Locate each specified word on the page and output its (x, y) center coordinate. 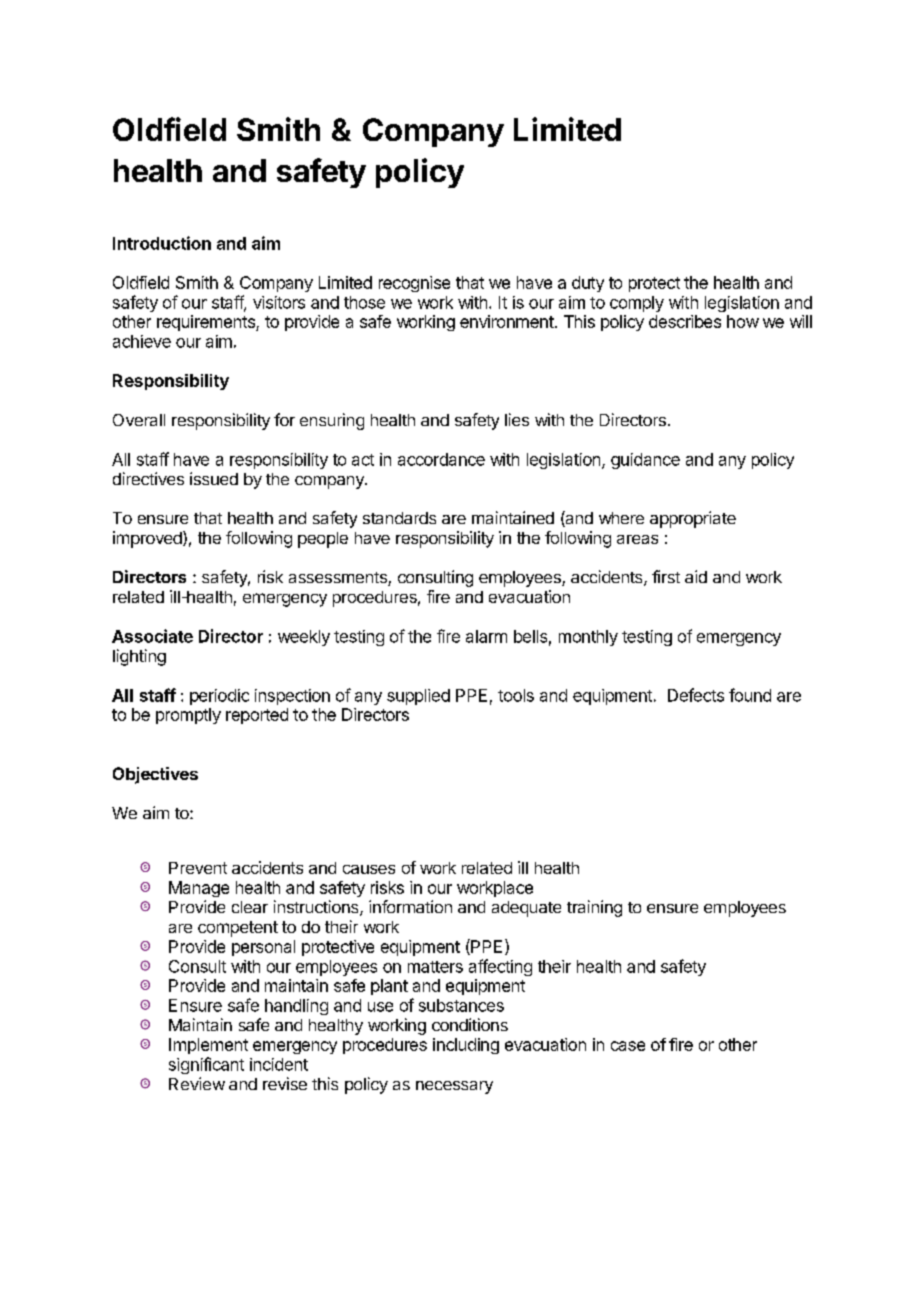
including (466, 1046)
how (743, 321)
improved (148, 539)
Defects (696, 695)
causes (369, 869)
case (628, 1046)
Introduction (162, 243)
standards (399, 518)
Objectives (155, 775)
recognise (414, 284)
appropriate (693, 519)
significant (206, 1065)
